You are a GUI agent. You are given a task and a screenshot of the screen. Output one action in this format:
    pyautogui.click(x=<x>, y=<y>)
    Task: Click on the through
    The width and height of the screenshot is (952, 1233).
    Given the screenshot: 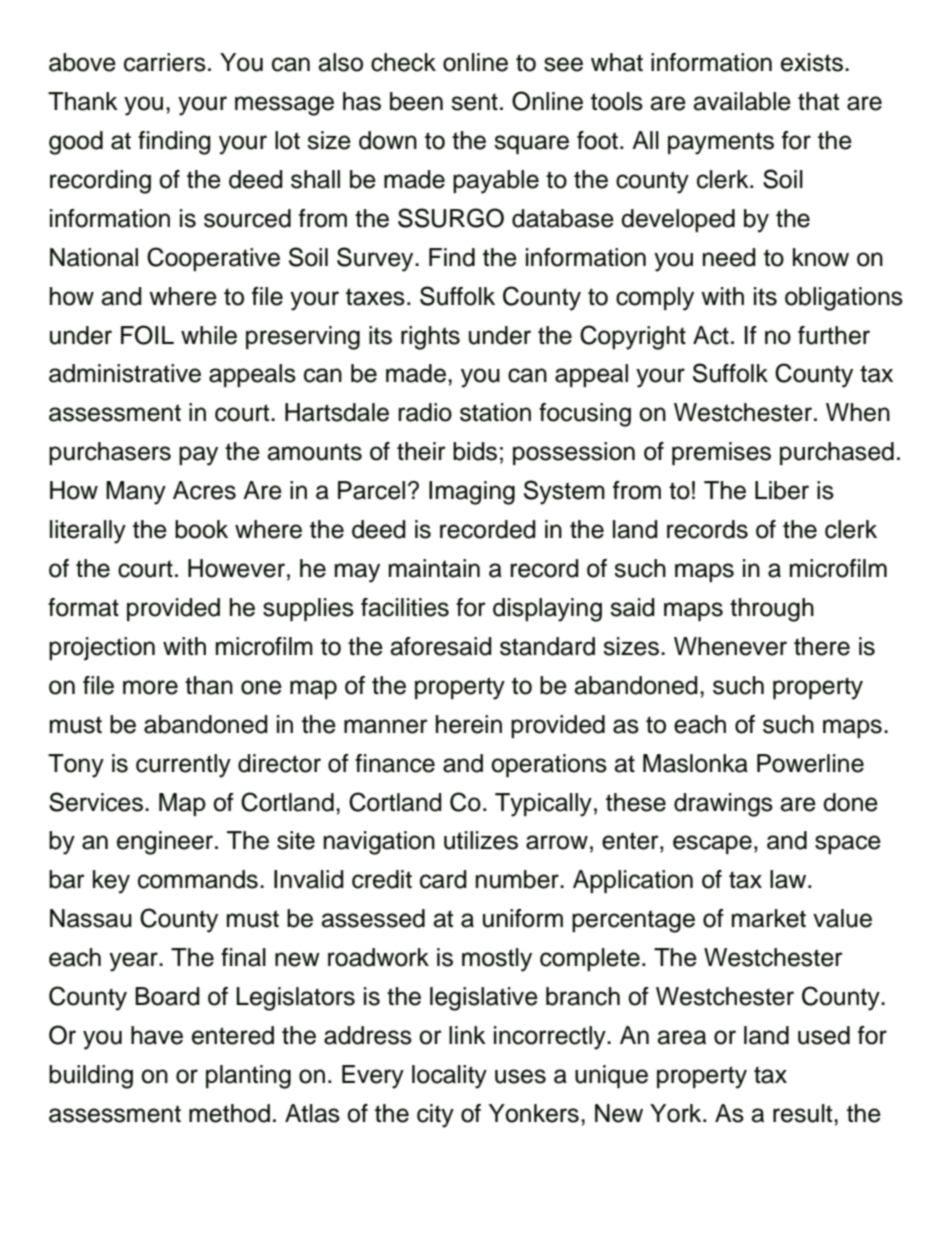 What is the action you would take?
    pyautogui.click(x=772, y=610)
